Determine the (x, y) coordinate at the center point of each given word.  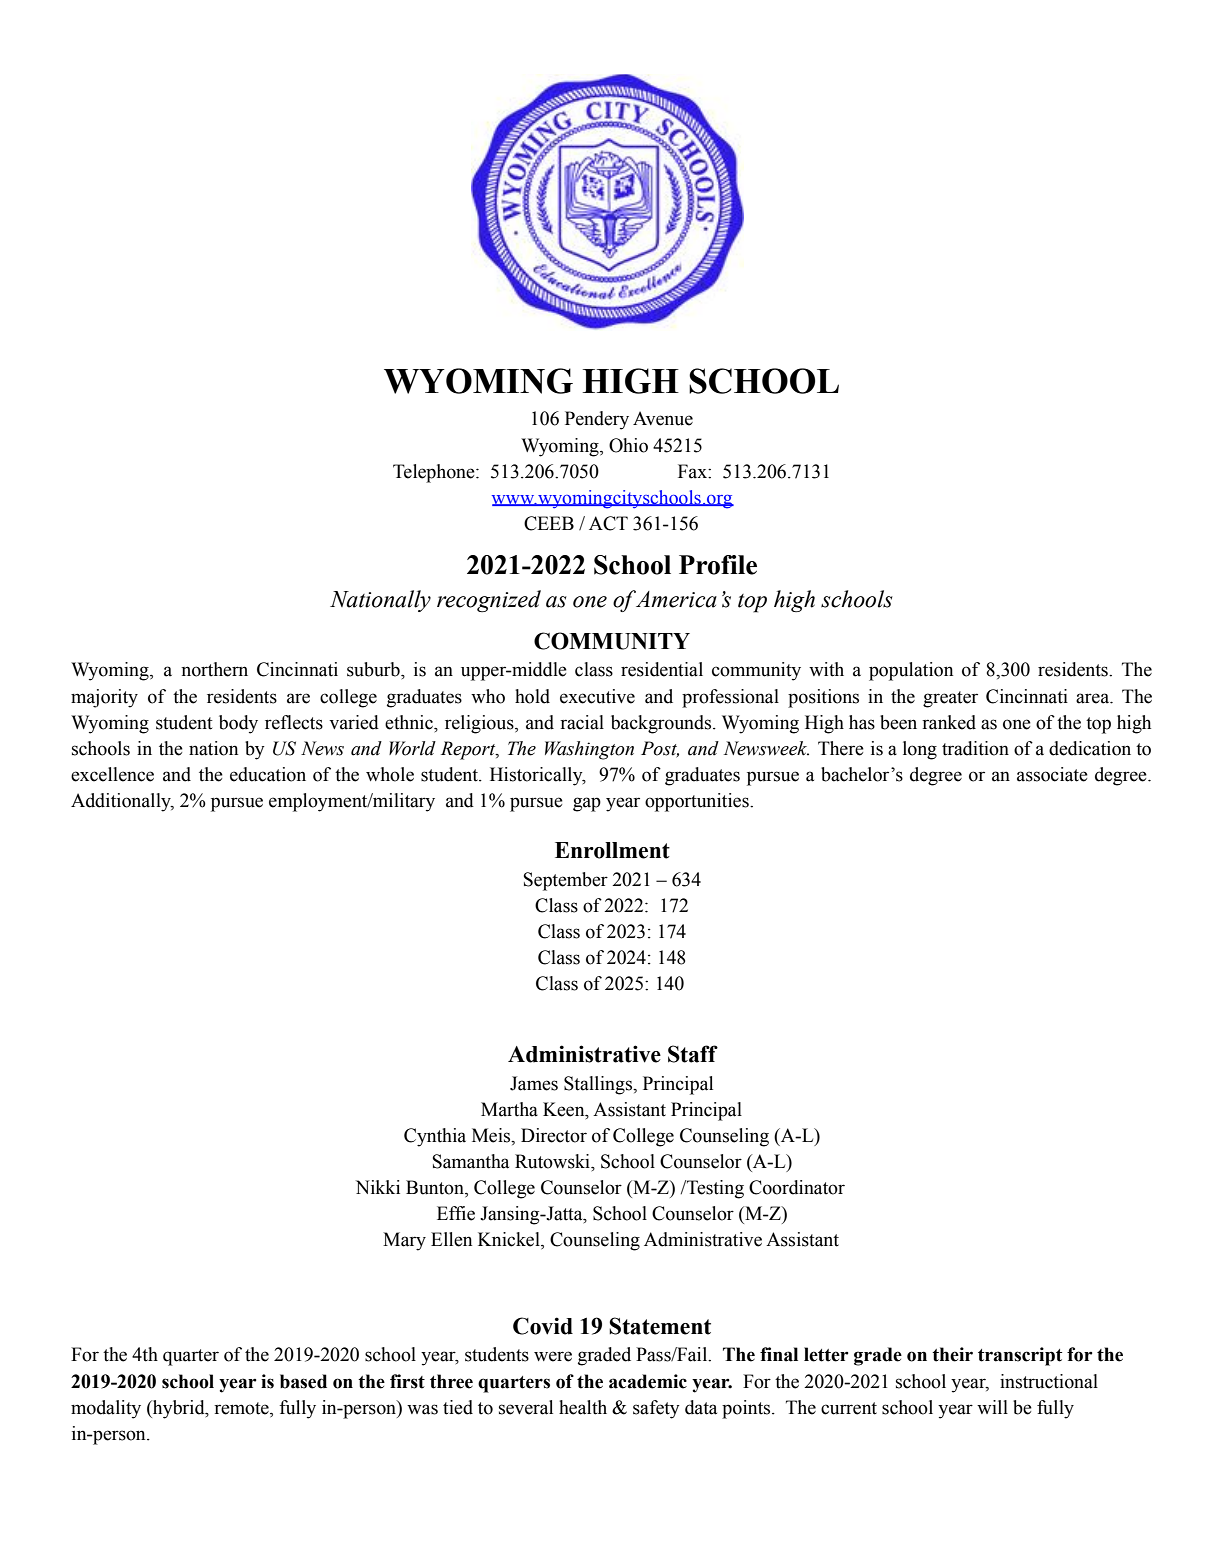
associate (1052, 774)
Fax (693, 471)
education (268, 774)
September (566, 881)
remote (242, 1409)
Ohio (628, 445)
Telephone (435, 473)
